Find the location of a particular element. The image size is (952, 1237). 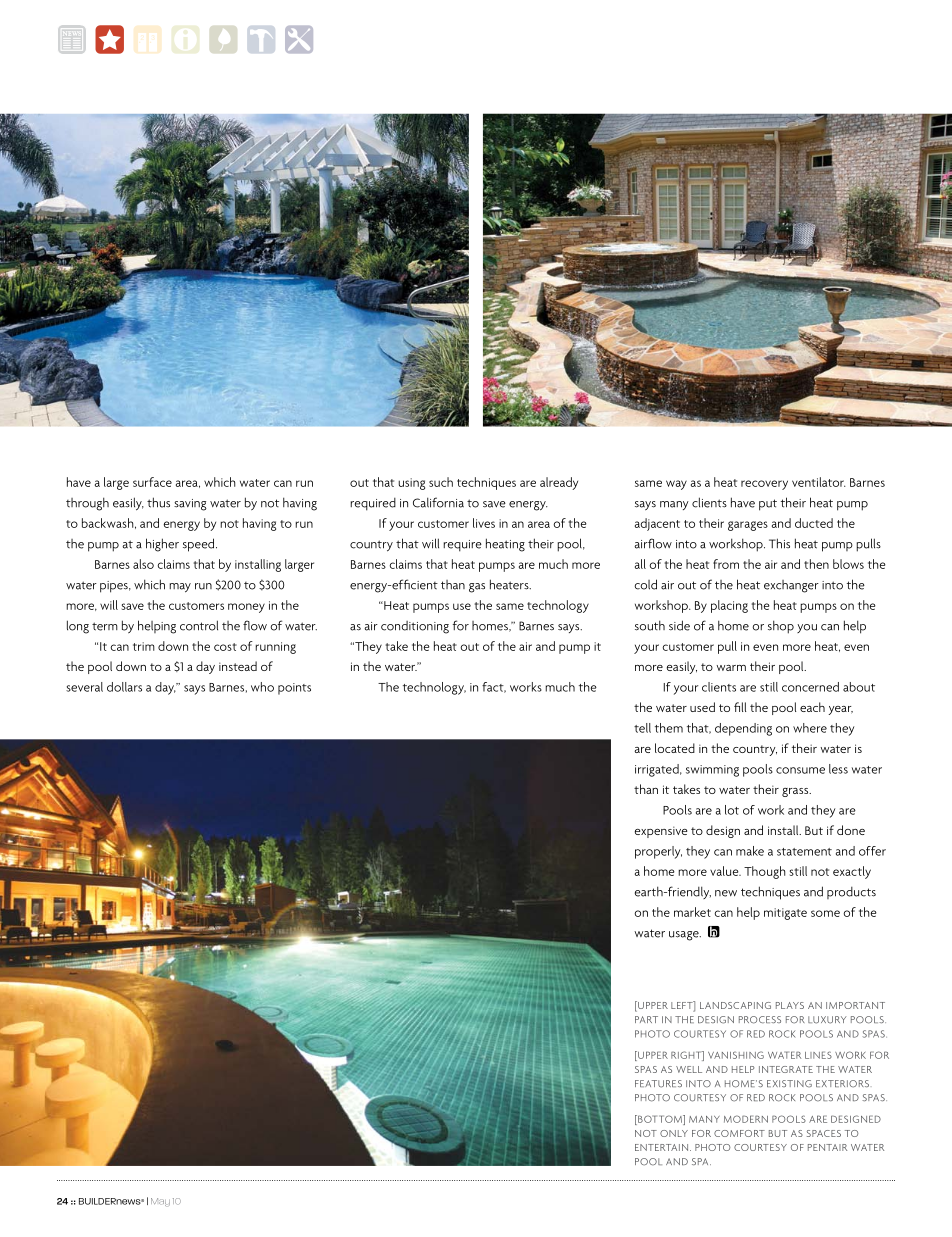

lot is located at coordinates (732, 810).
